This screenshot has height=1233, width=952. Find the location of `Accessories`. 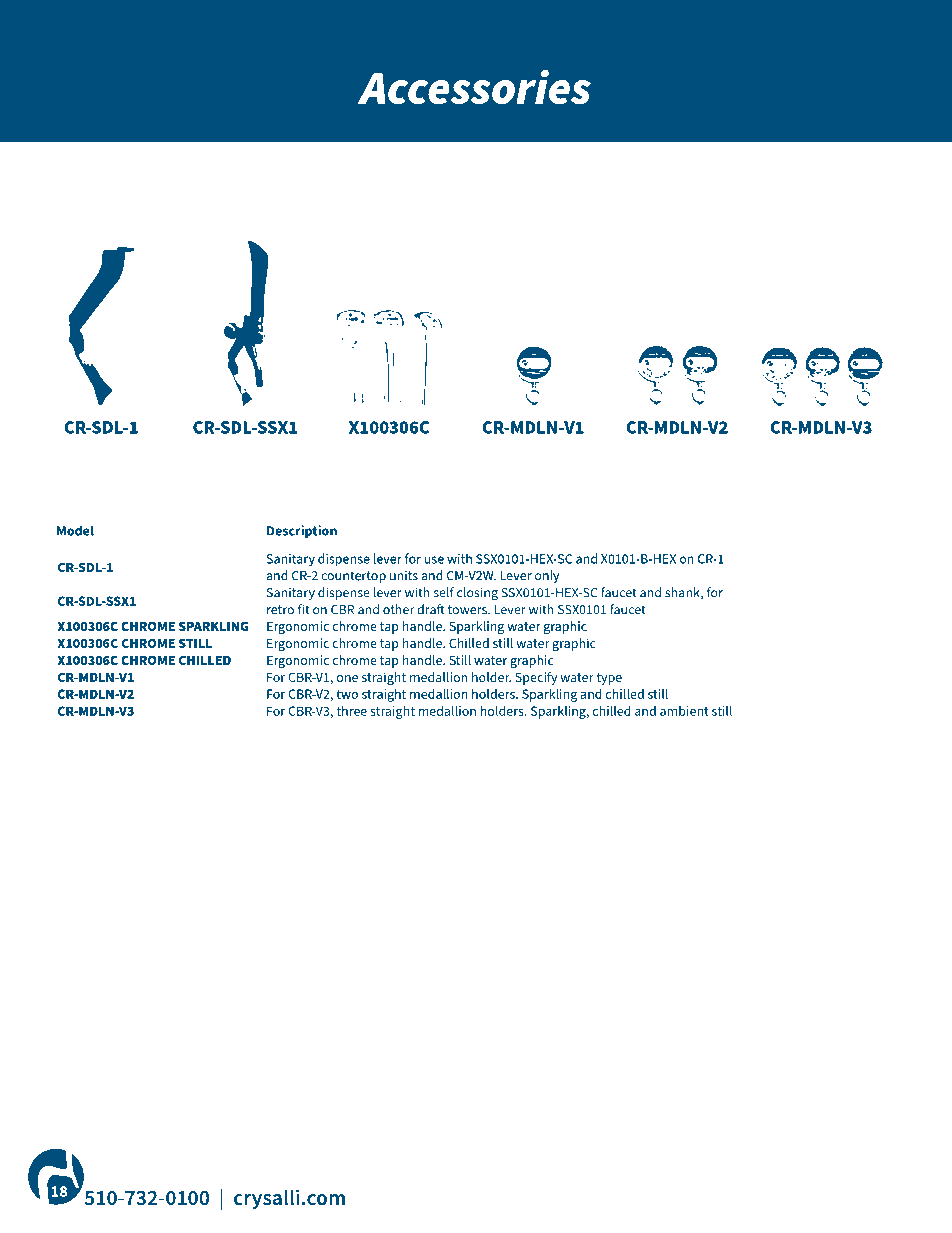

Accessories is located at coordinates (474, 87).
